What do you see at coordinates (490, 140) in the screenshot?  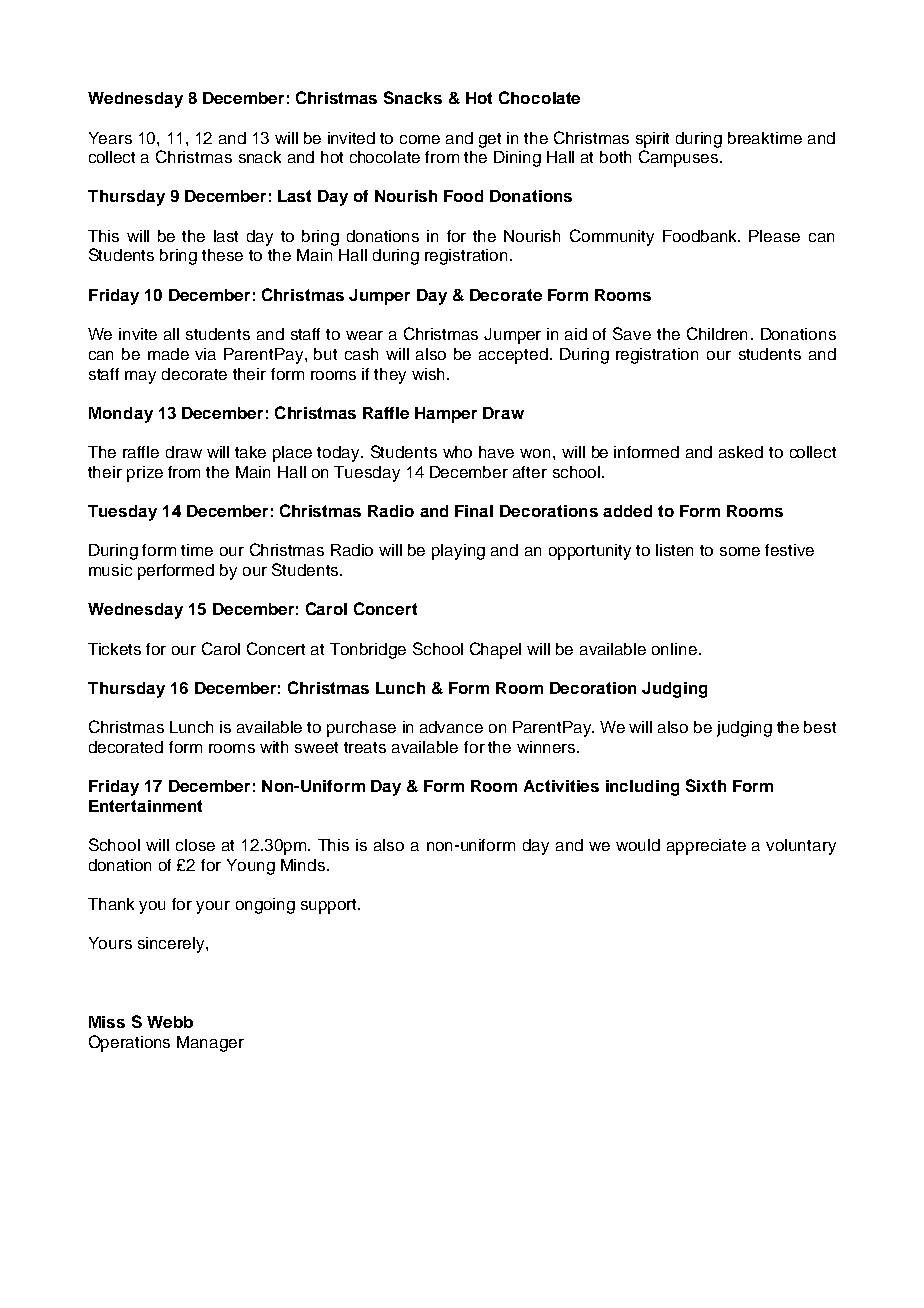 I see `get` at bounding box center [490, 140].
